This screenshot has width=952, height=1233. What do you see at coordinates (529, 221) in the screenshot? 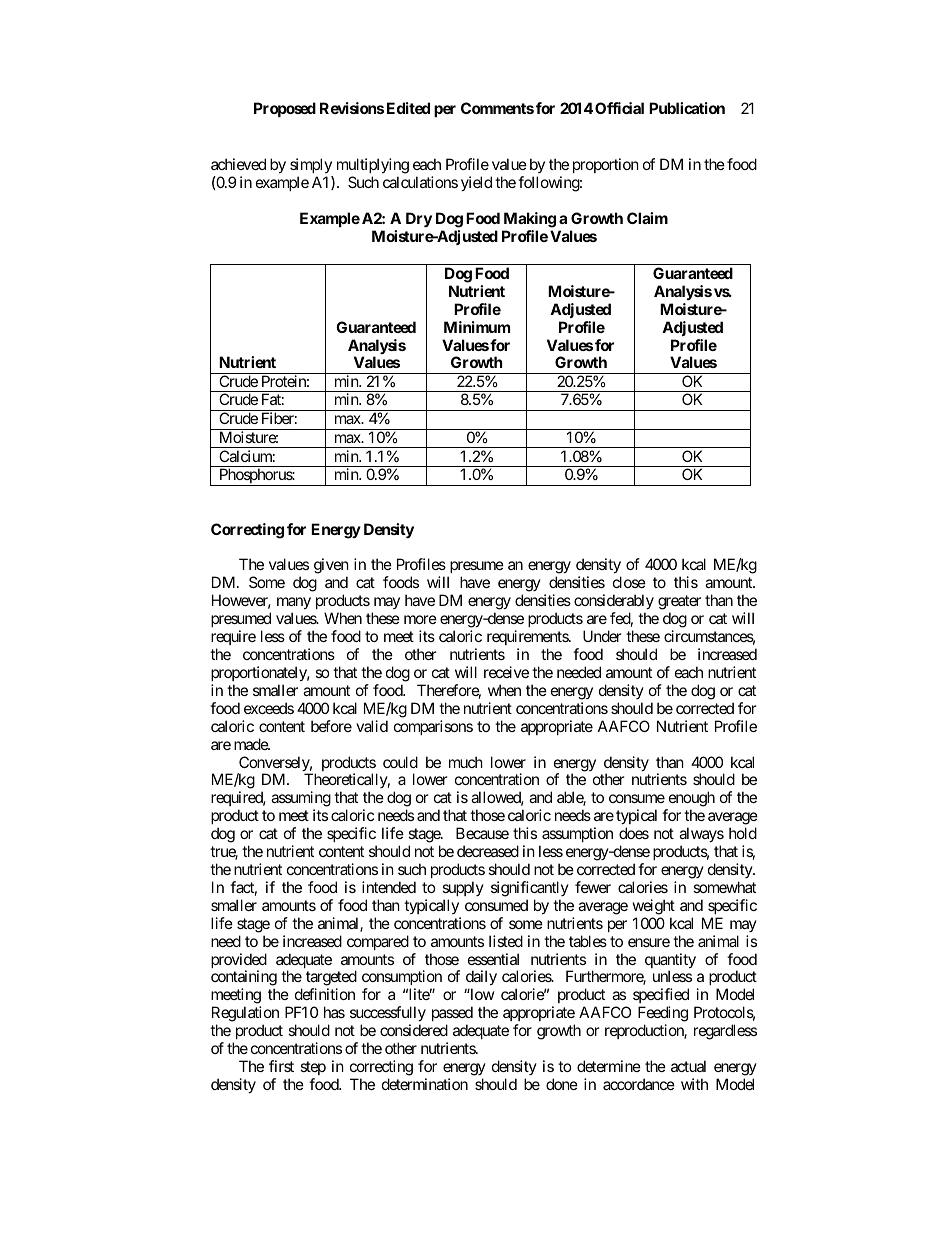
I see `Making` at bounding box center [529, 221].
